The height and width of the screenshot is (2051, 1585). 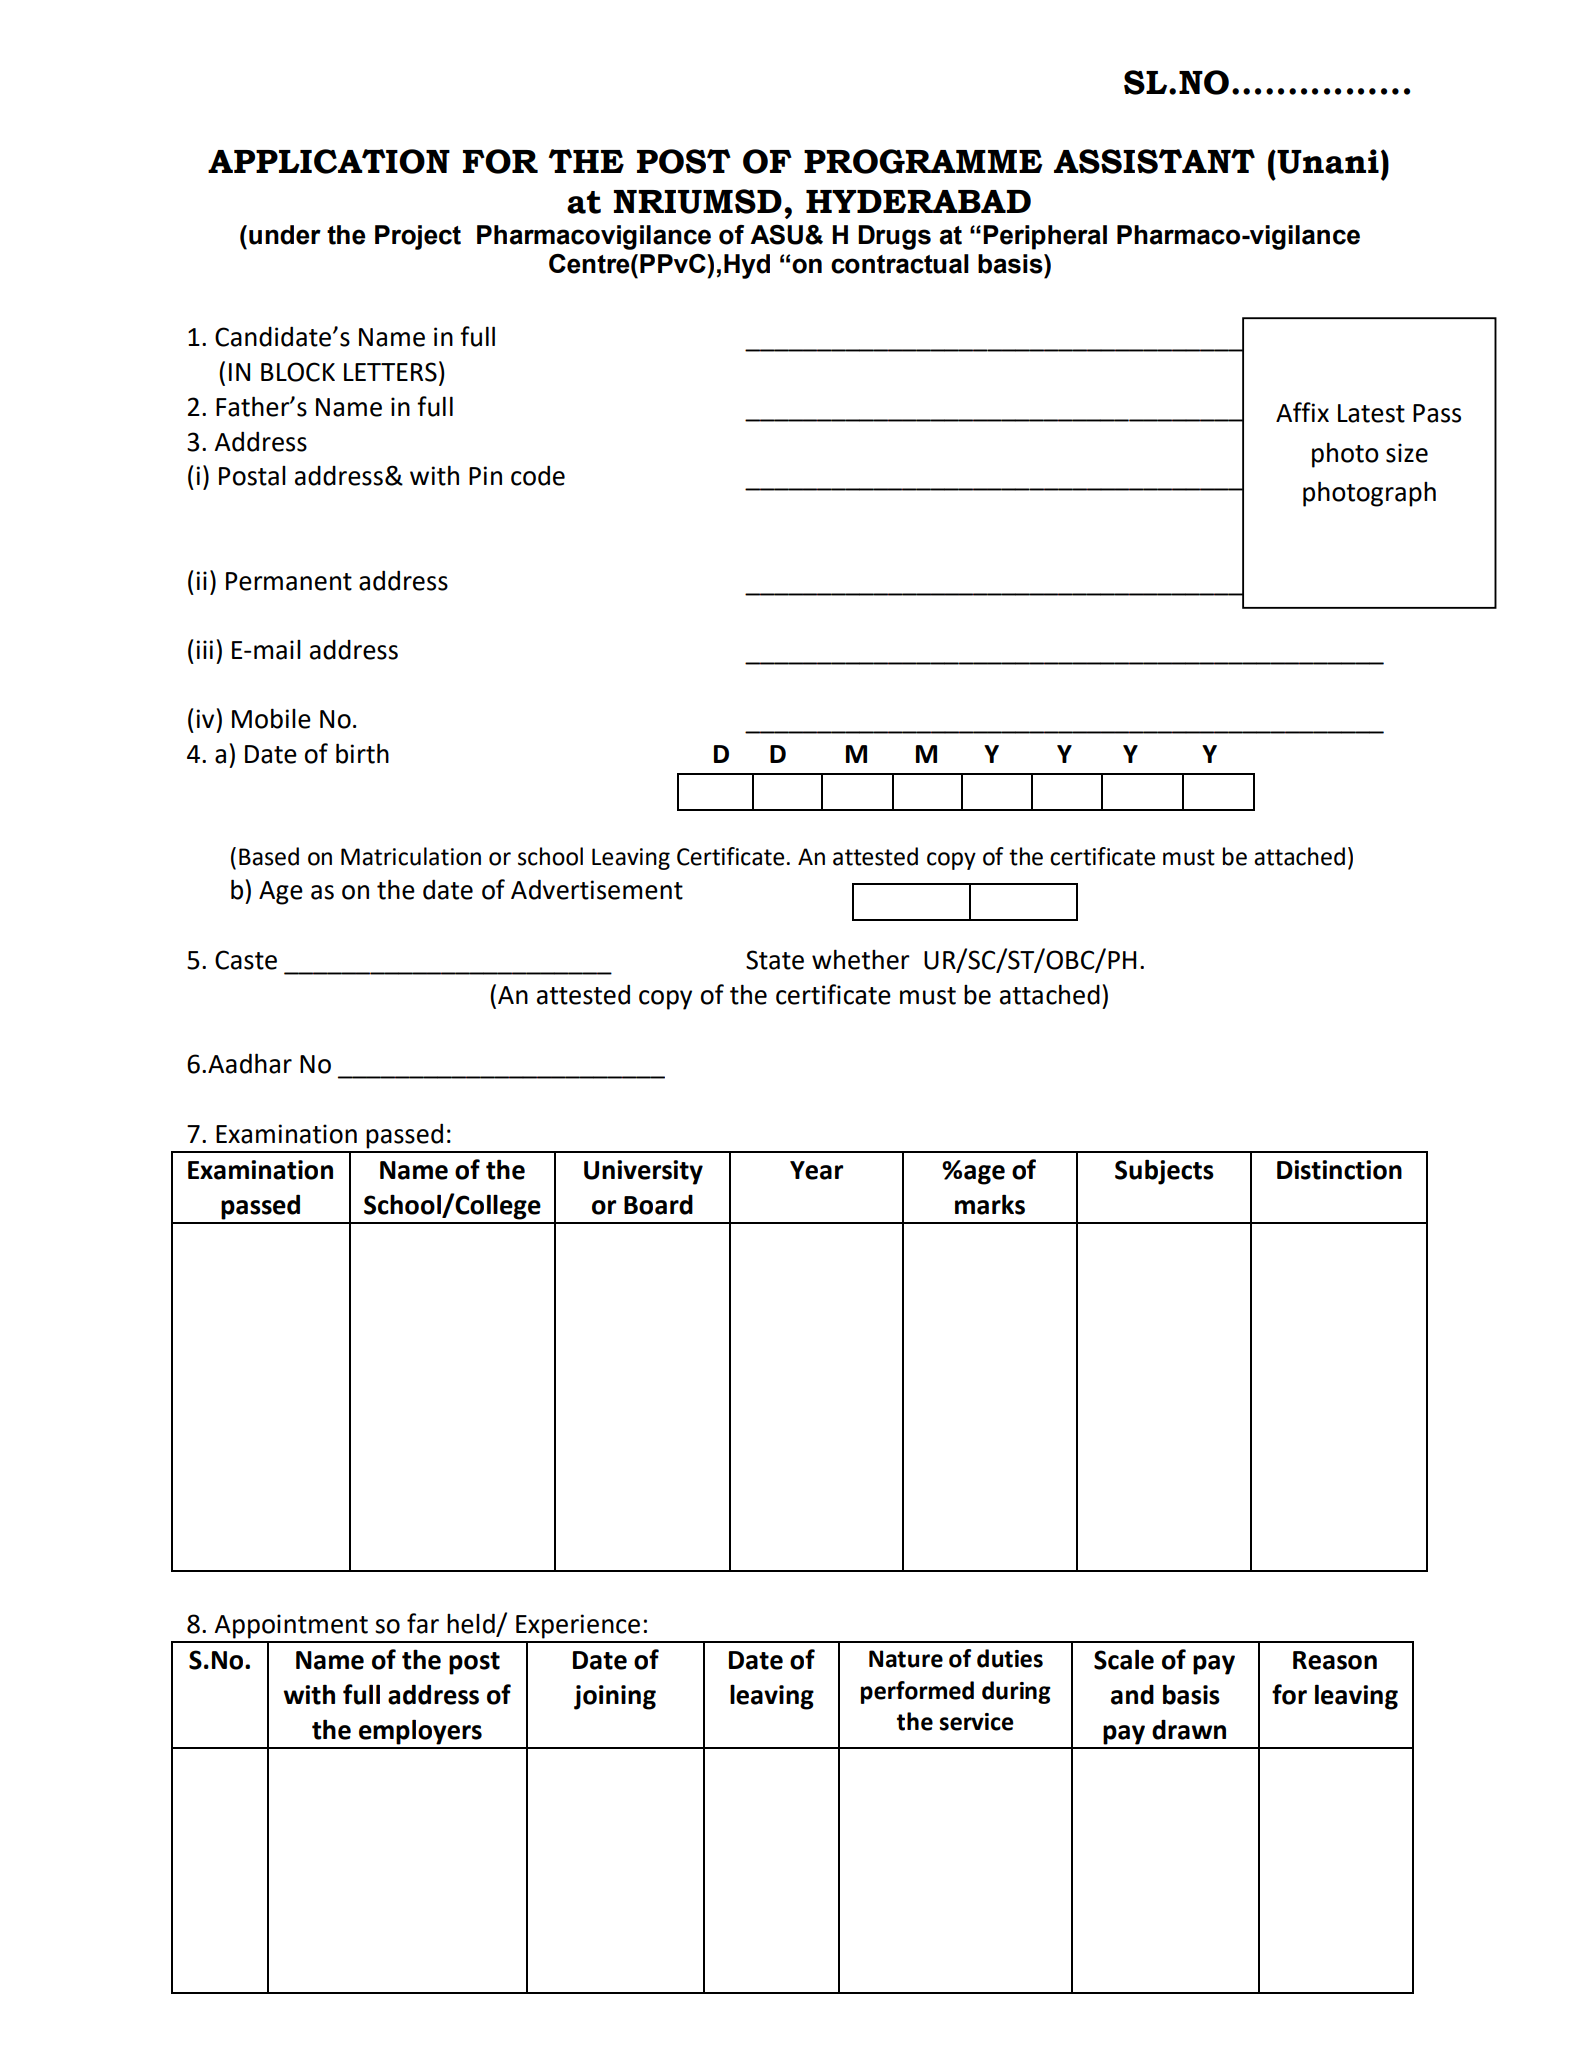 What do you see at coordinates (778, 235) in the screenshot?
I see `ASU` at bounding box center [778, 235].
